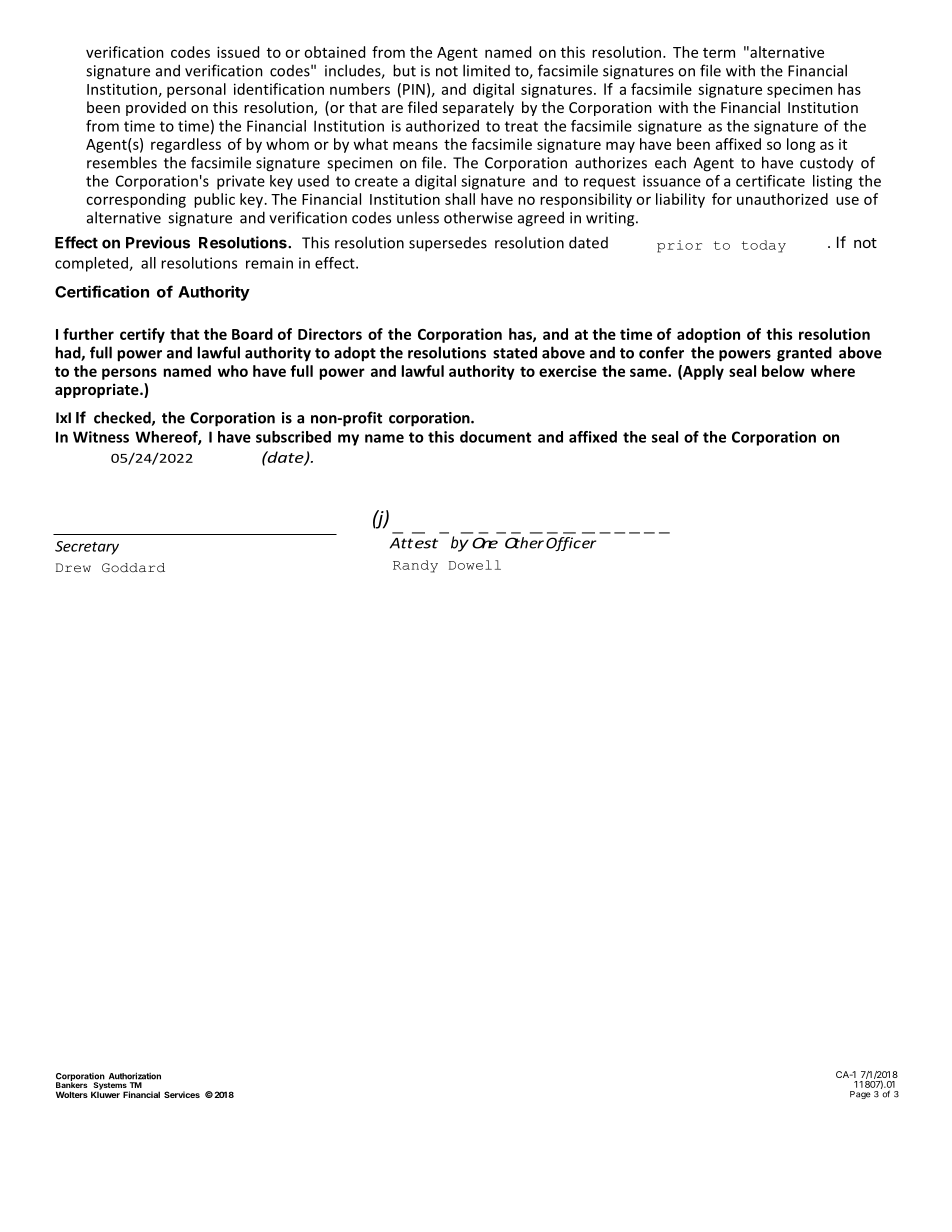 This screenshot has width=952, height=1232. I want to click on Goddard, so click(133, 568).
